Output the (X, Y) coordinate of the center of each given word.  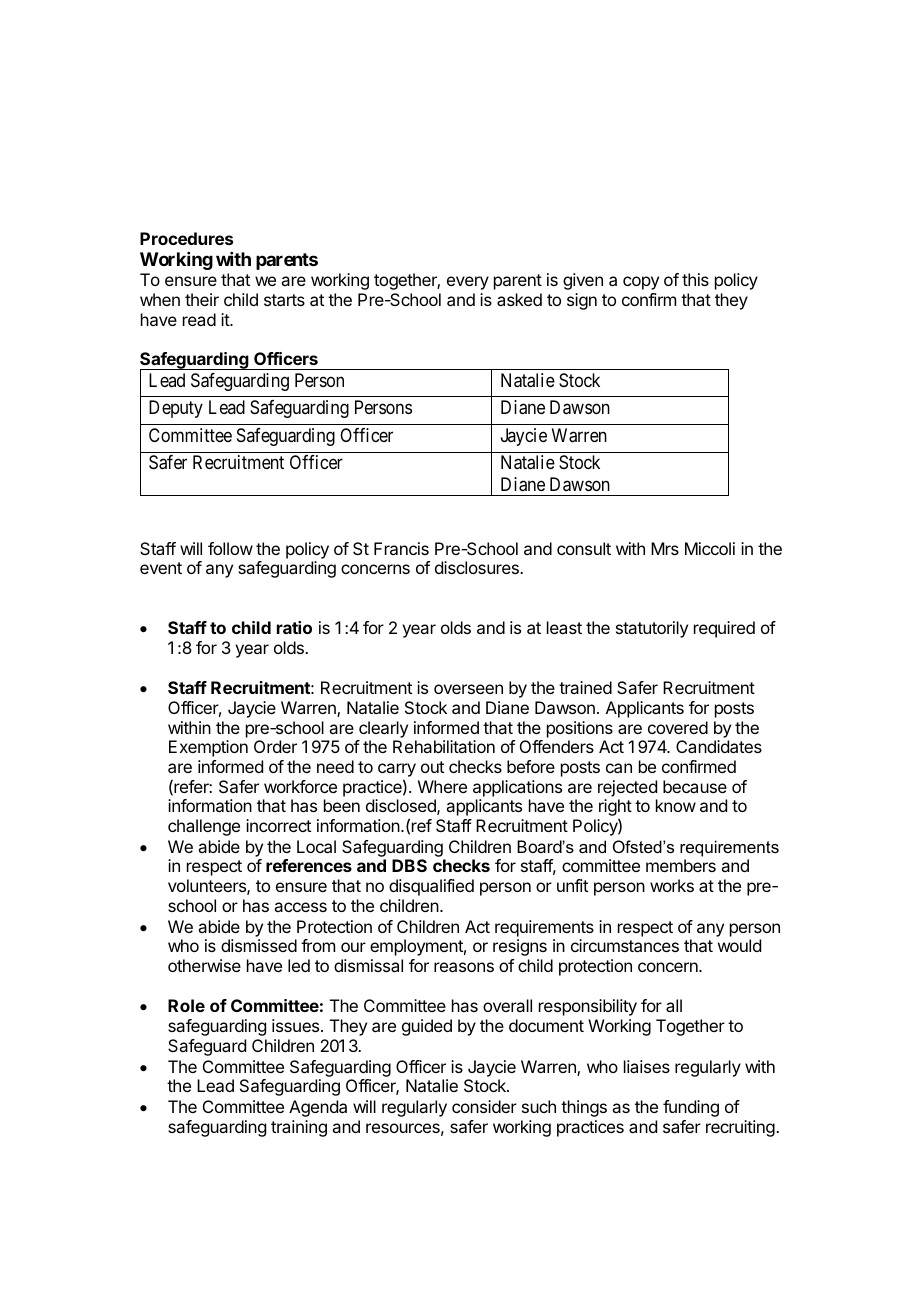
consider (484, 1106)
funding (691, 1108)
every (468, 283)
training (299, 1128)
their (202, 299)
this (695, 279)
